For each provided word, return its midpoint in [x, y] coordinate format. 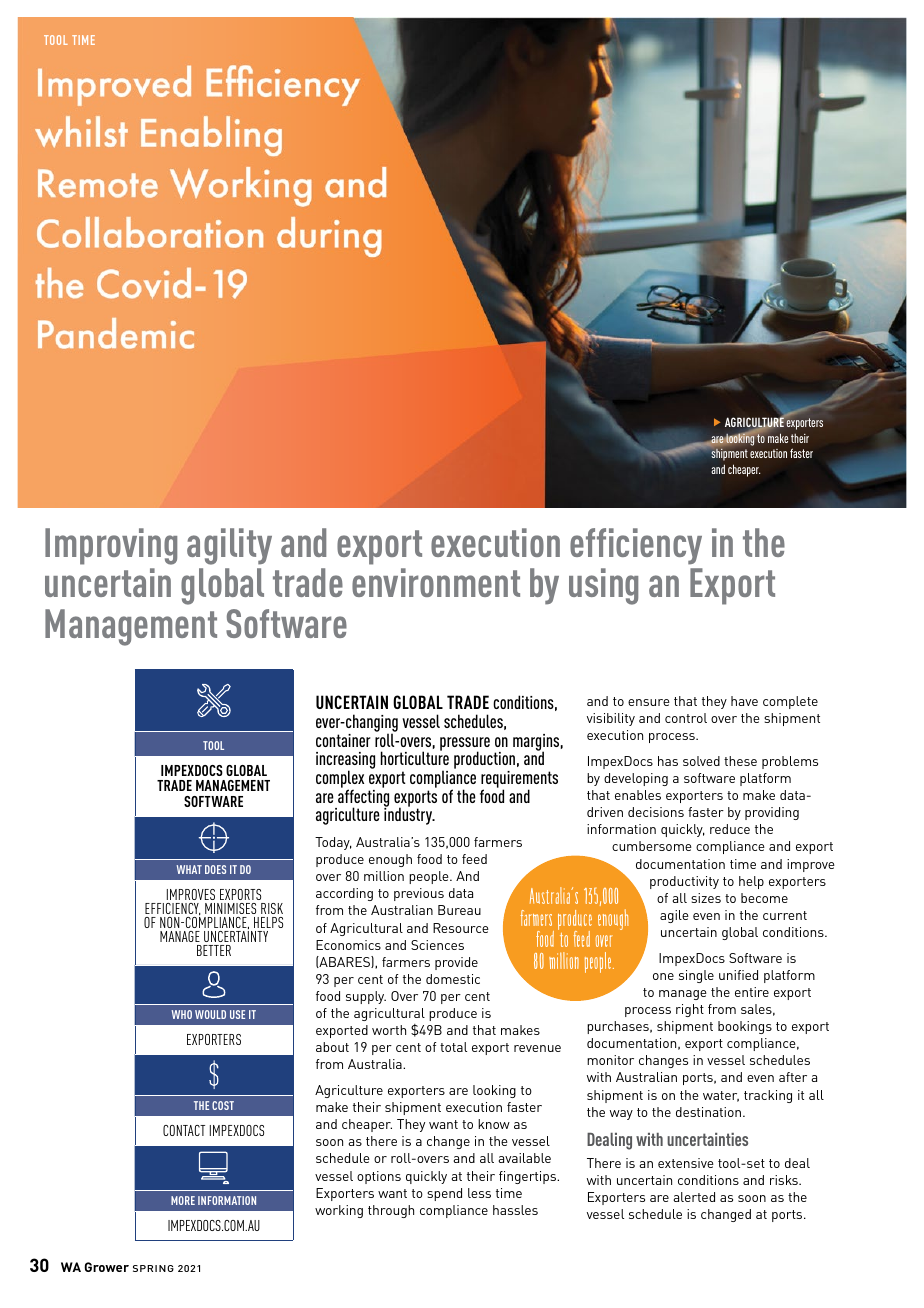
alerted [694, 1197]
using [603, 586]
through [391, 1211]
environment [436, 582]
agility [229, 546]
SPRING [153, 1268]
